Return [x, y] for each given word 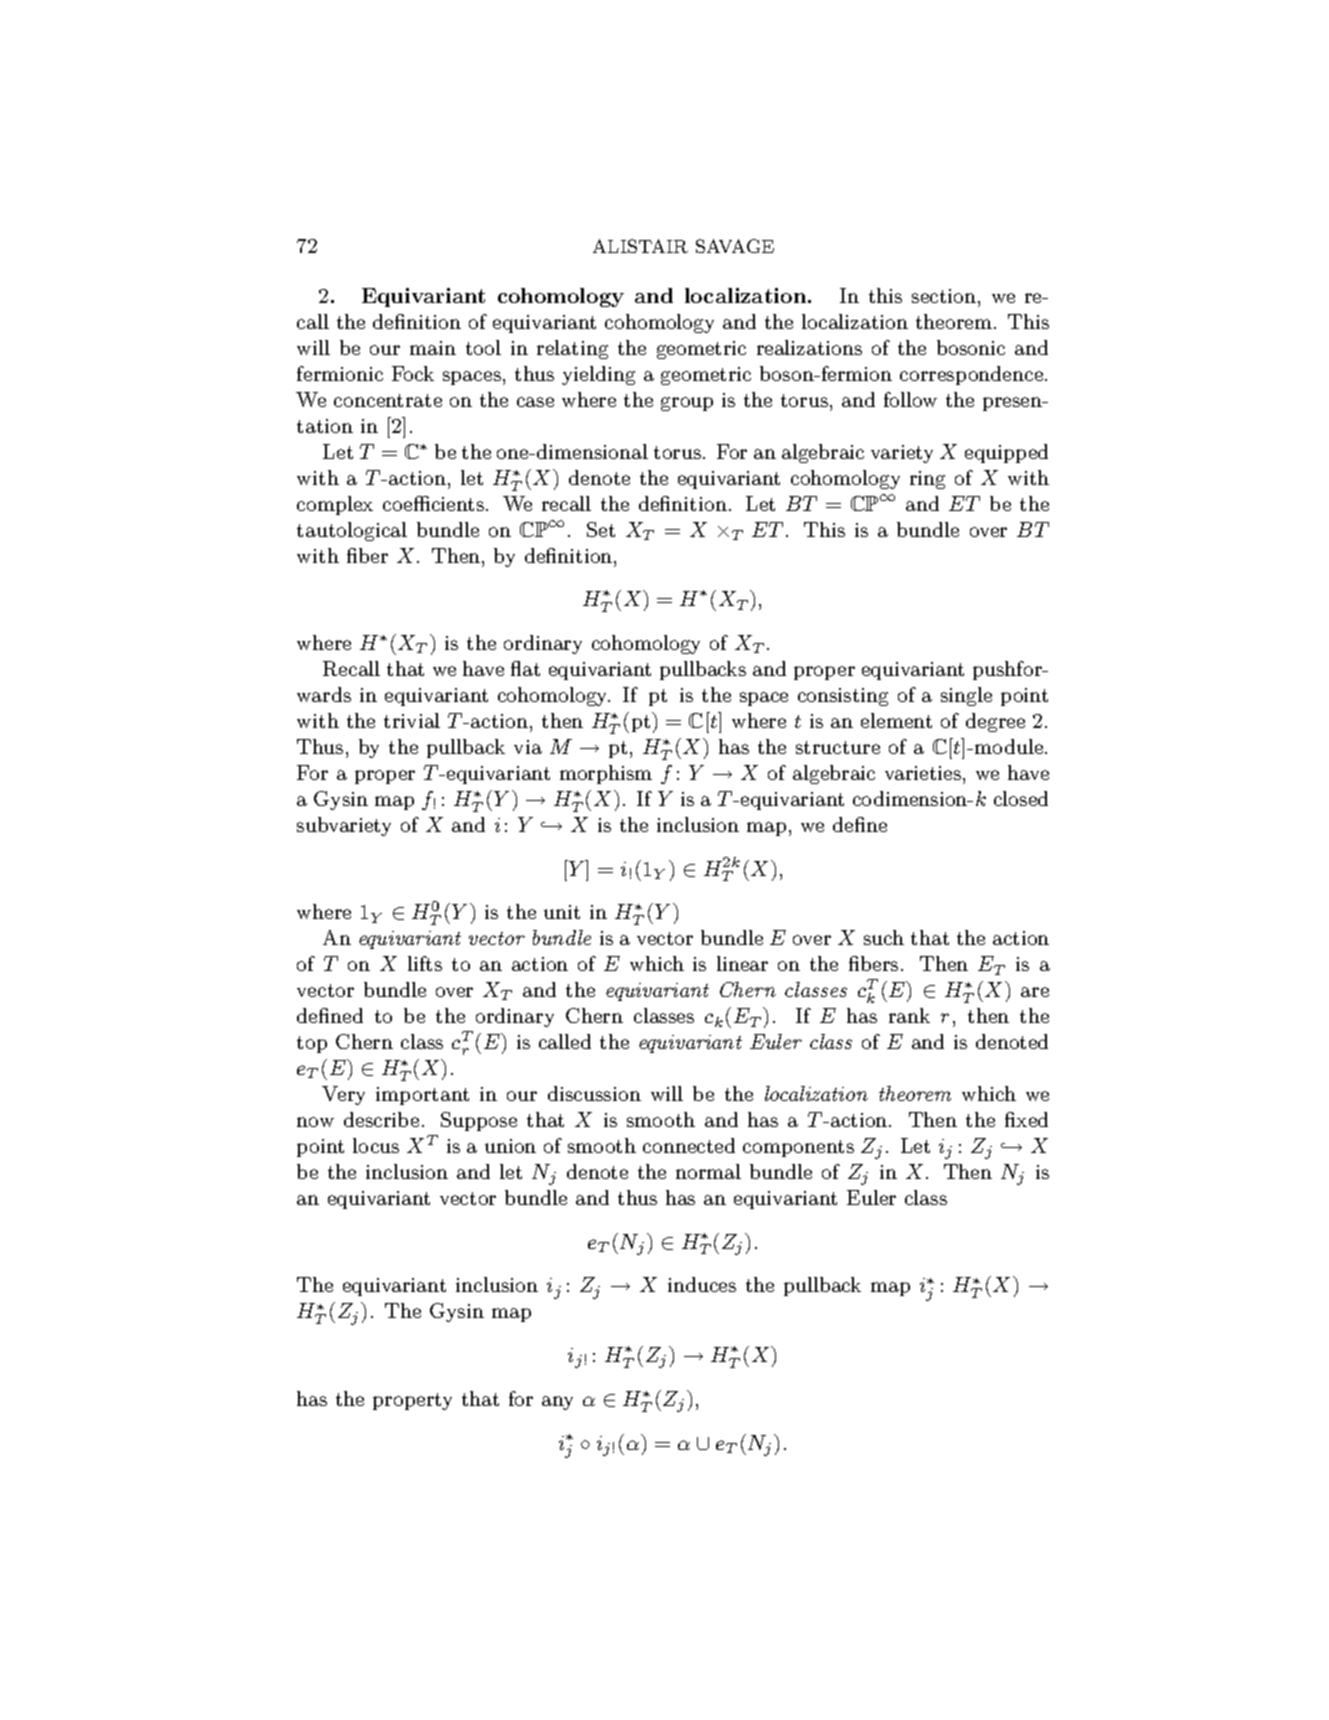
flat [525, 668]
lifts [425, 963]
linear [742, 963]
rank [909, 1015]
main [433, 348]
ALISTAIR [640, 246]
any [557, 1403]
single [966, 696]
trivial [412, 720]
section [945, 296]
